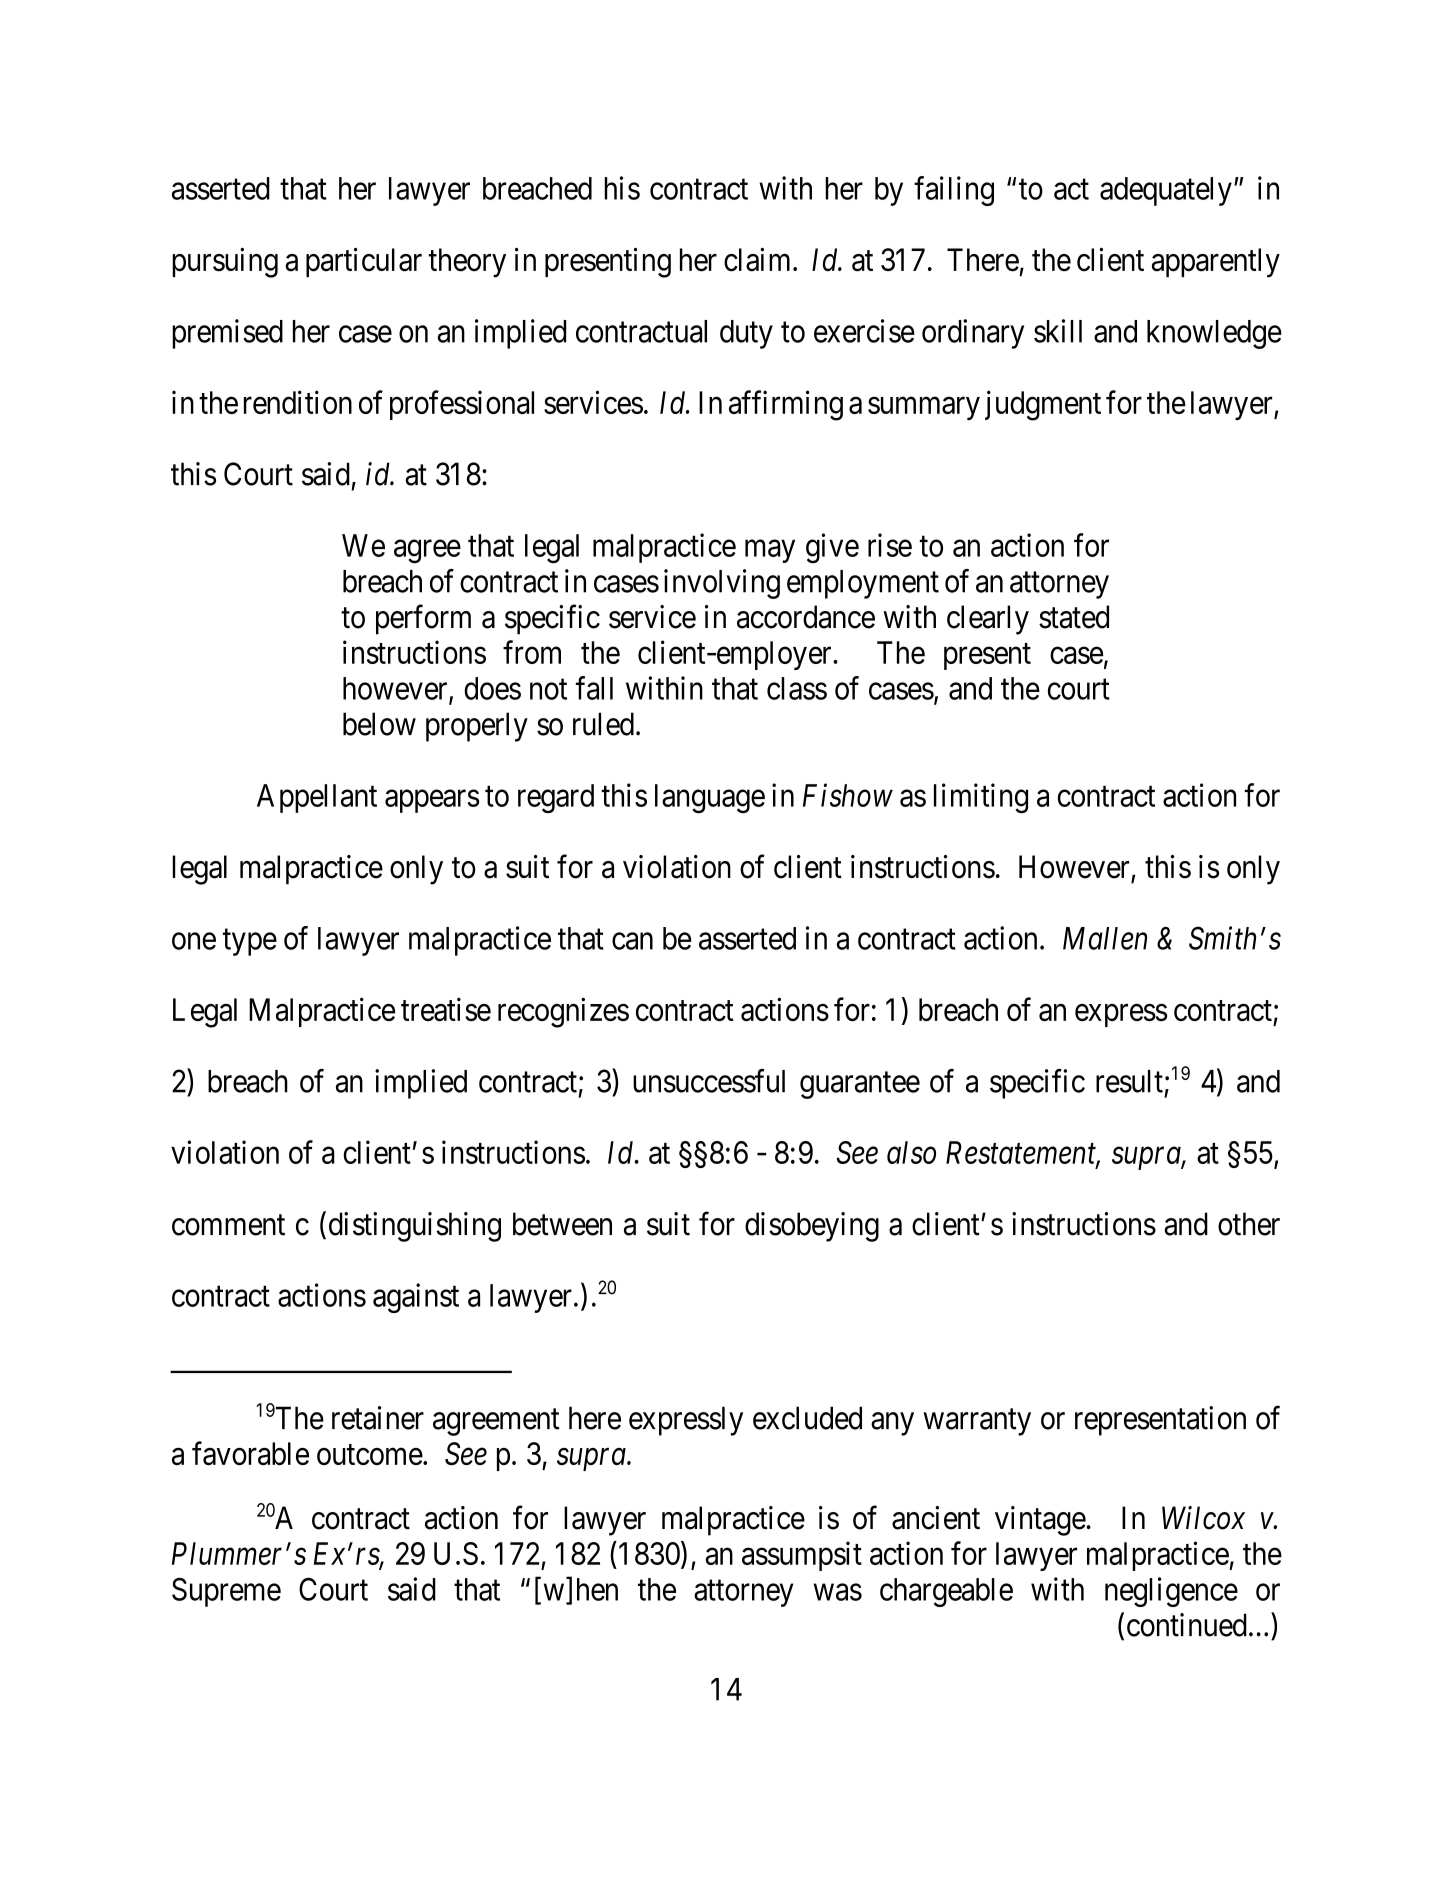 The height and width of the screenshot is (1878, 1451). Describe the element at coordinates (250, 942) in the screenshot. I see `type` at that location.
